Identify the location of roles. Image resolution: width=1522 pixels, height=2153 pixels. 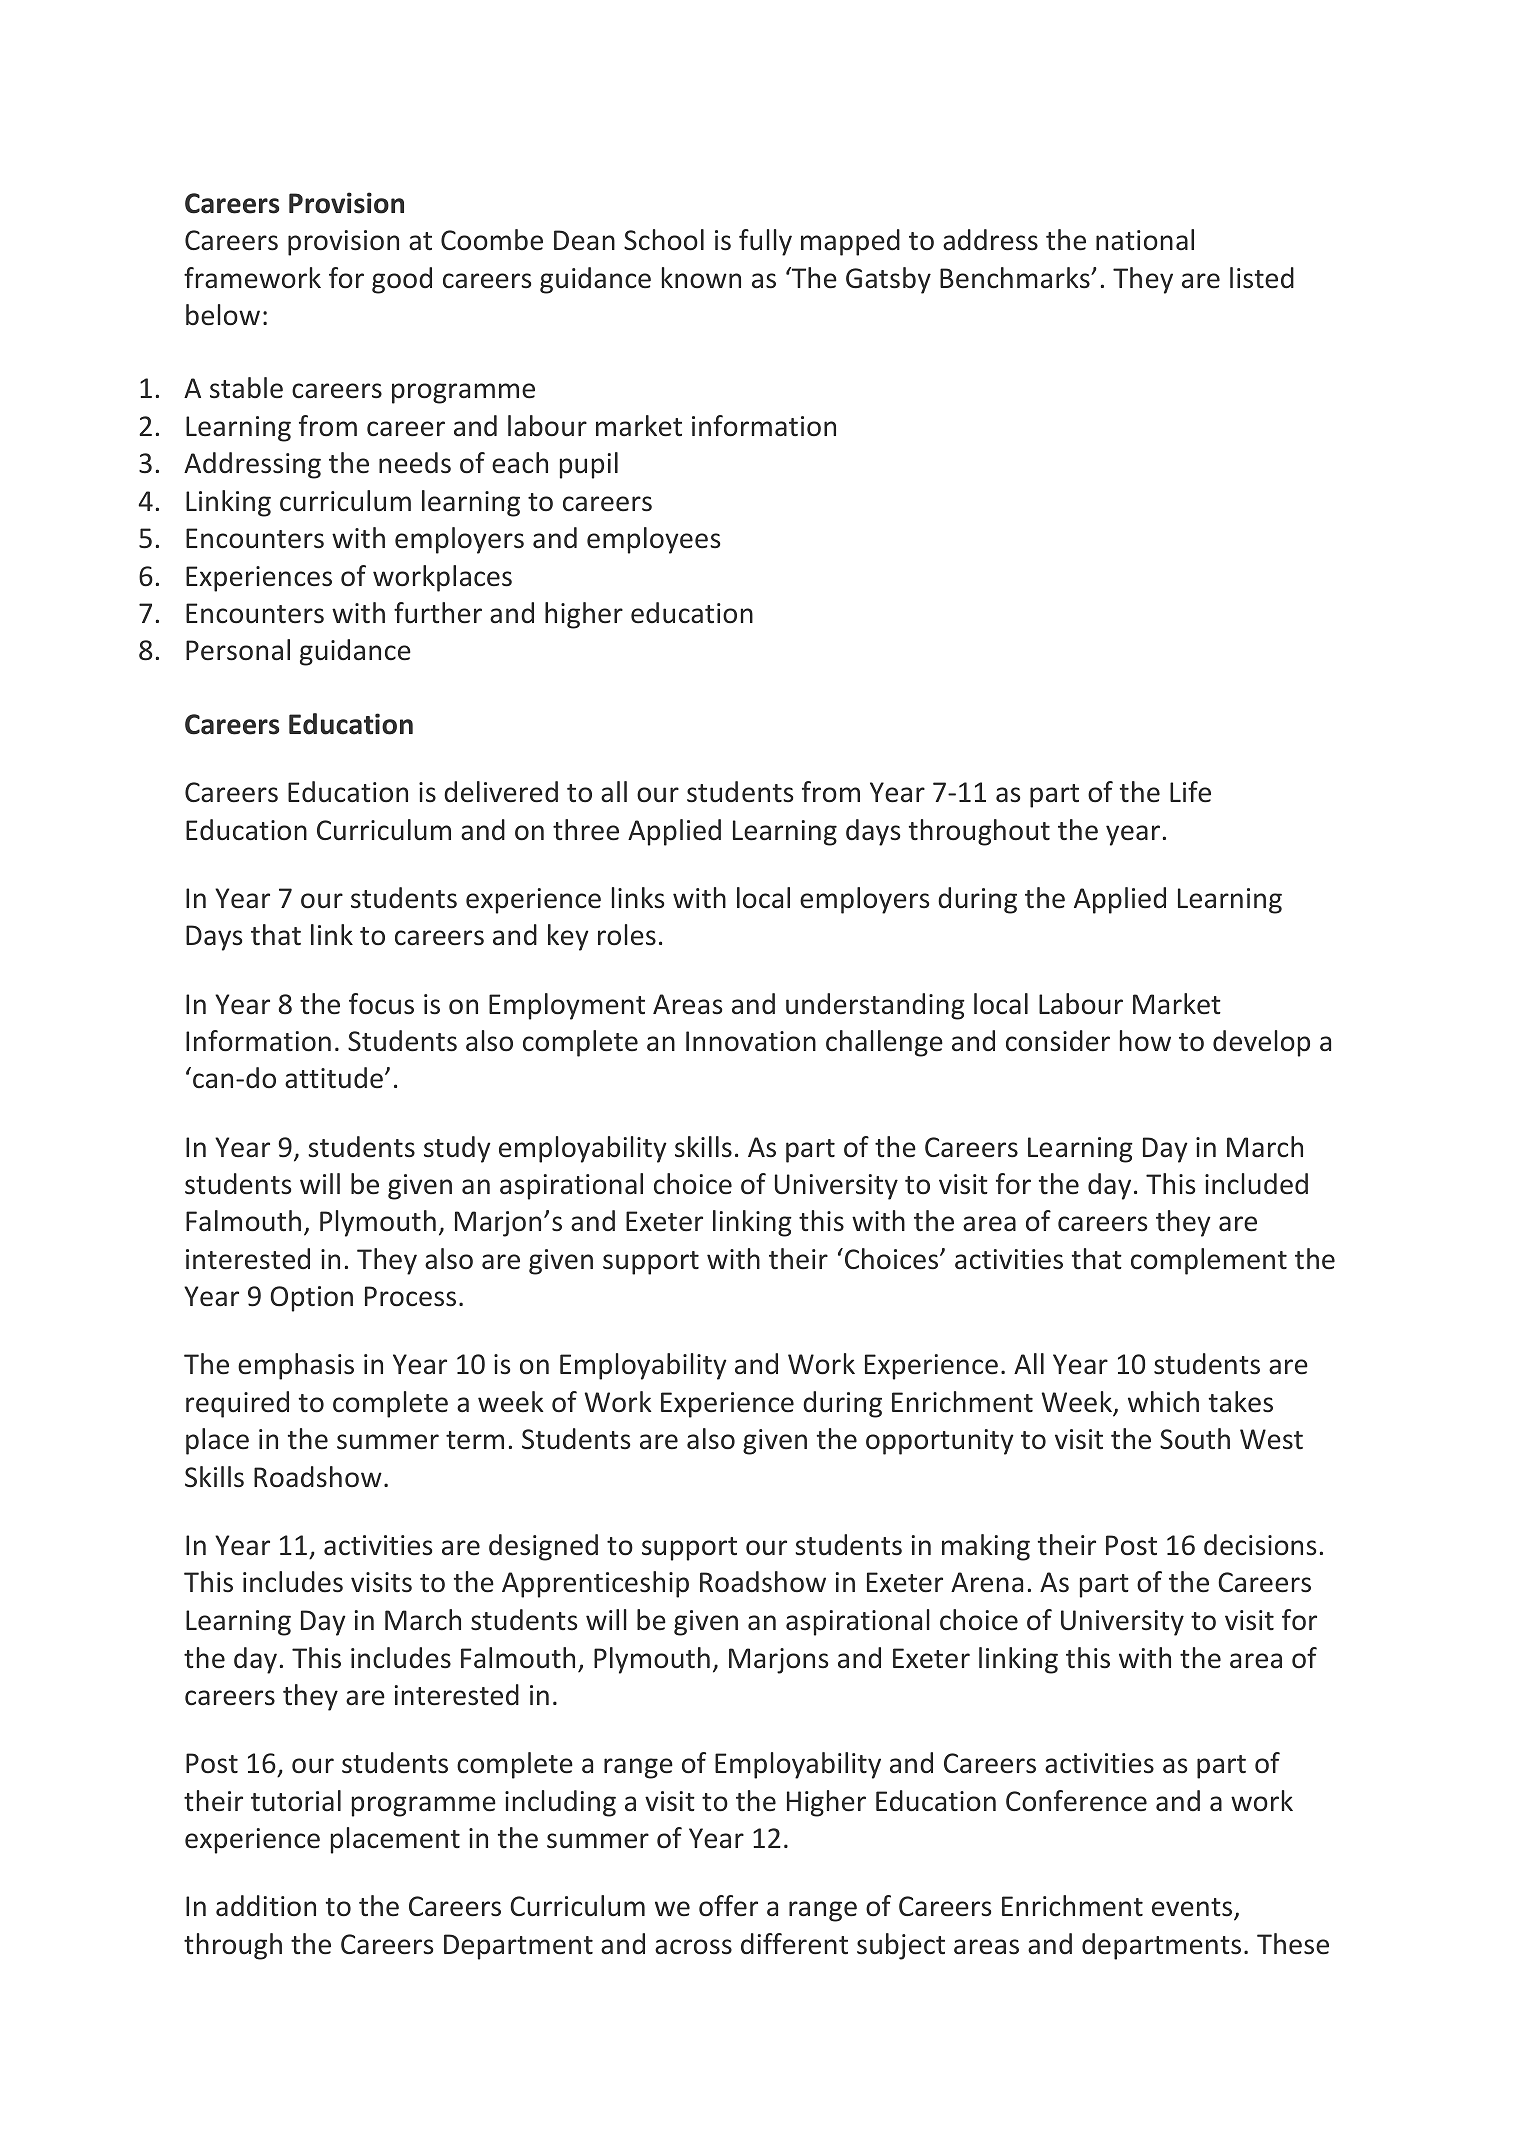
(627, 935).
